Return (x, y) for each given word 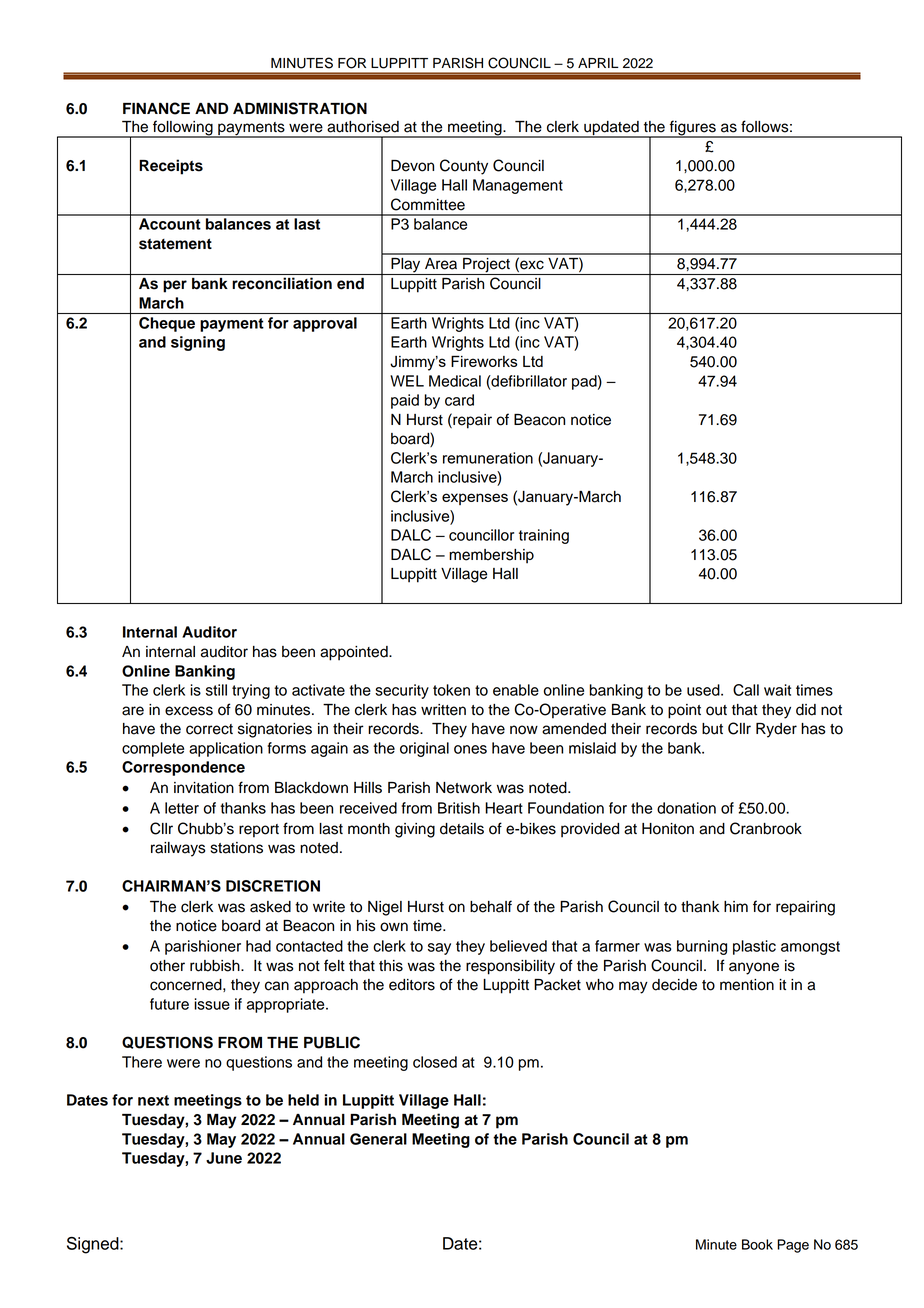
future (169, 1004)
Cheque (167, 324)
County (464, 167)
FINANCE (156, 108)
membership (491, 556)
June (224, 1158)
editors (412, 985)
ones (470, 749)
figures (692, 129)
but (712, 729)
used (704, 690)
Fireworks (484, 361)
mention (747, 985)
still (216, 690)
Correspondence (183, 768)
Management (518, 186)
